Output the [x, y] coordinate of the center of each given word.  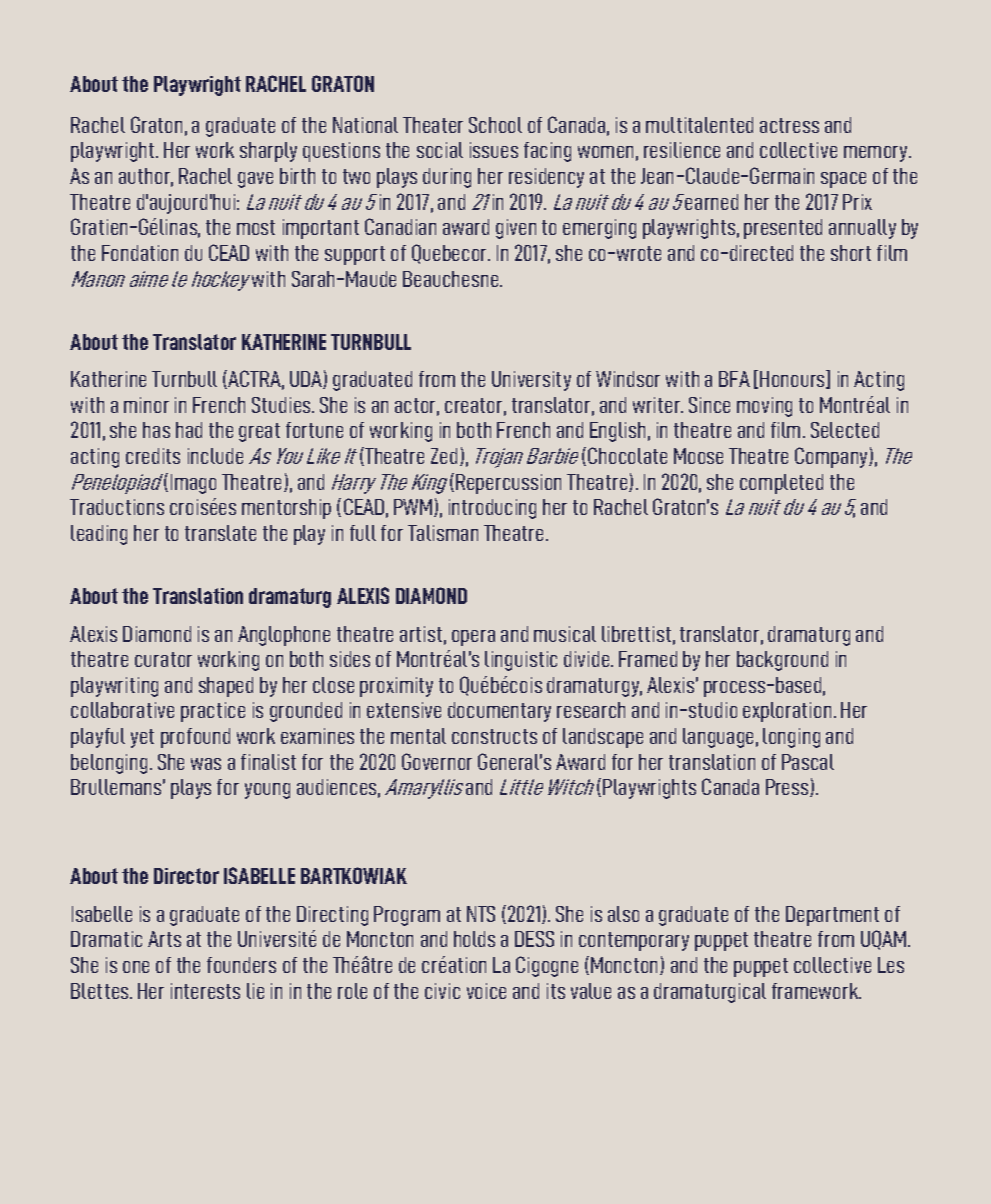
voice [486, 991]
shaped [226, 687]
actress [789, 125]
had [189, 430]
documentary [499, 712]
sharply [268, 152]
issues [494, 150]
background [782, 661]
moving [764, 407]
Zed [444, 456]
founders [241, 965]
